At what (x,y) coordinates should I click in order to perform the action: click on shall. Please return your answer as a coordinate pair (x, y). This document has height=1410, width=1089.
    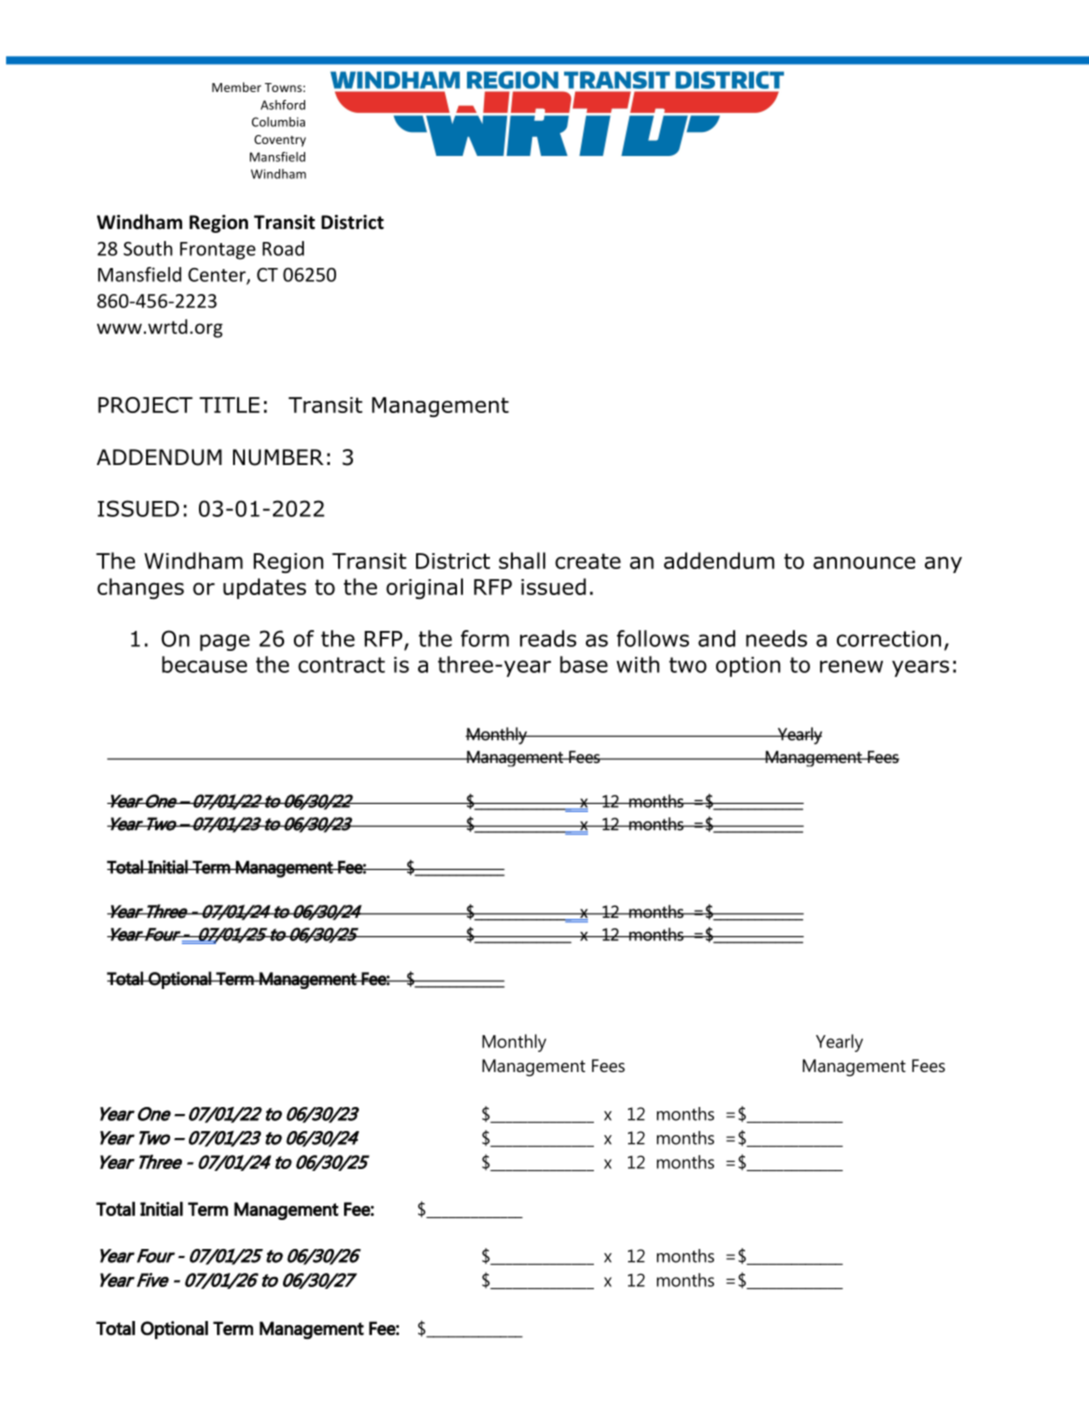
    Looking at the image, I should click on (522, 560).
